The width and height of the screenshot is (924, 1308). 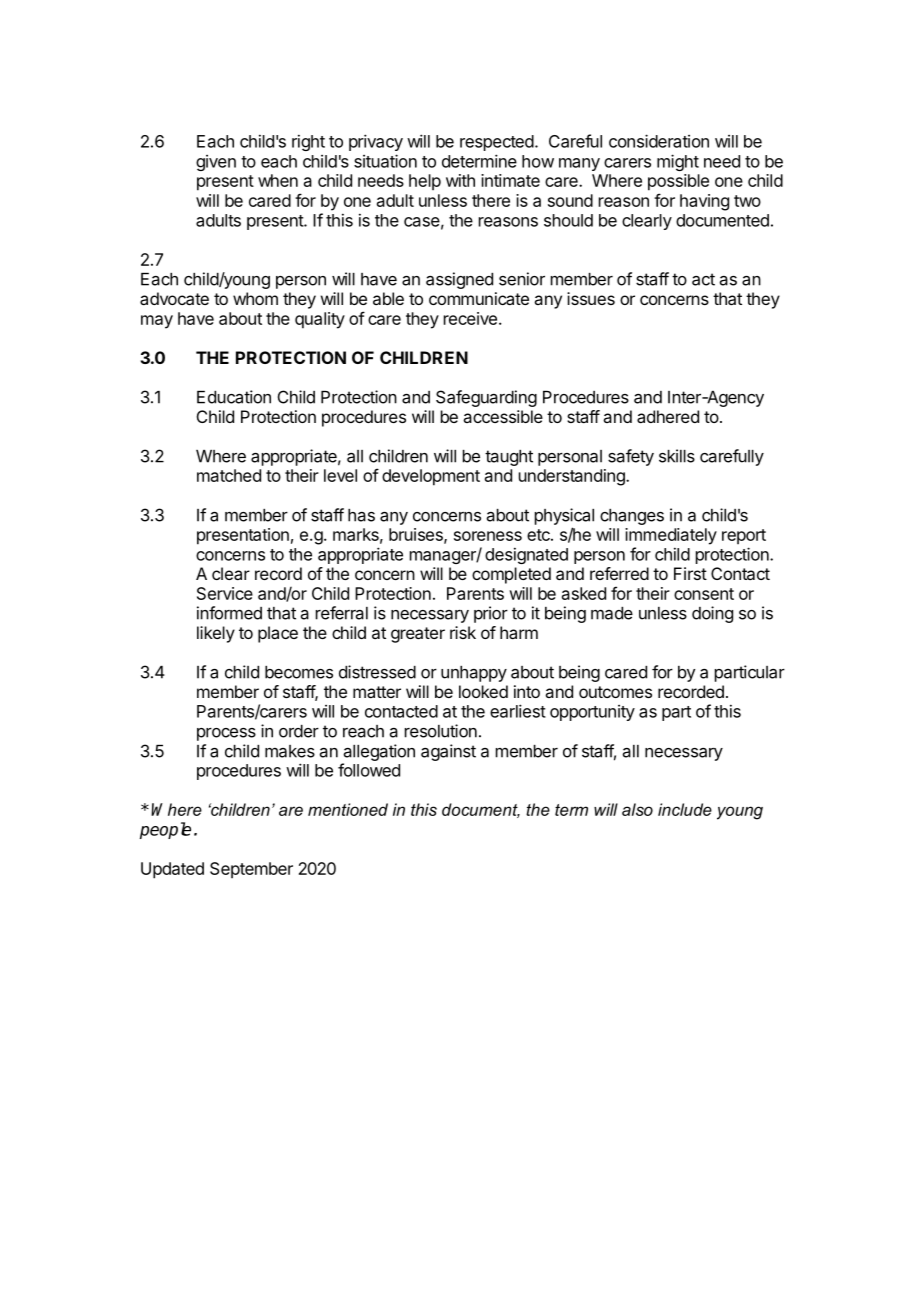 What do you see at coordinates (460, 180) in the screenshot?
I see `with` at bounding box center [460, 180].
